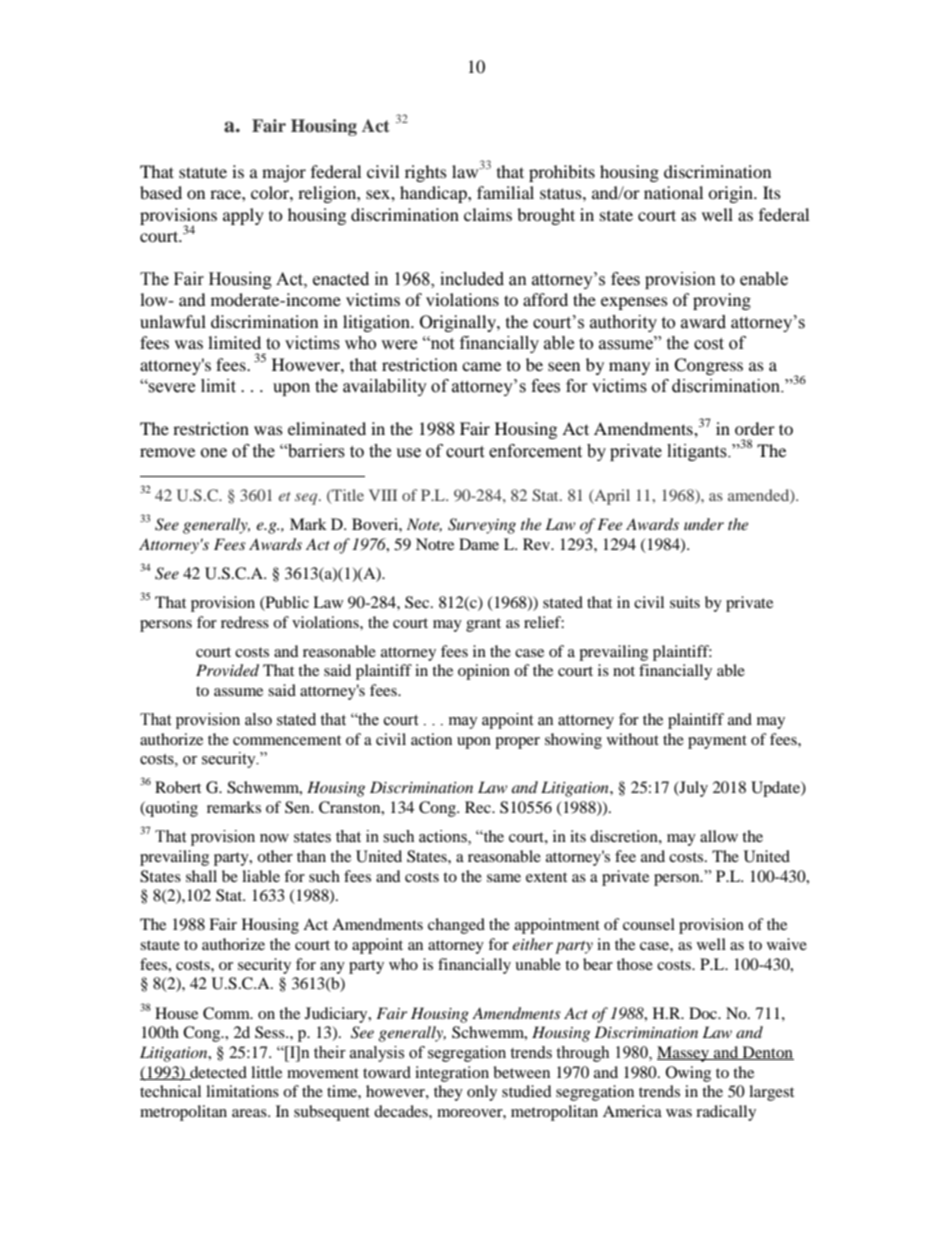 This image has height=1233, width=952. Describe the element at coordinates (479, 807) in the image. I see `Rec` at that location.
